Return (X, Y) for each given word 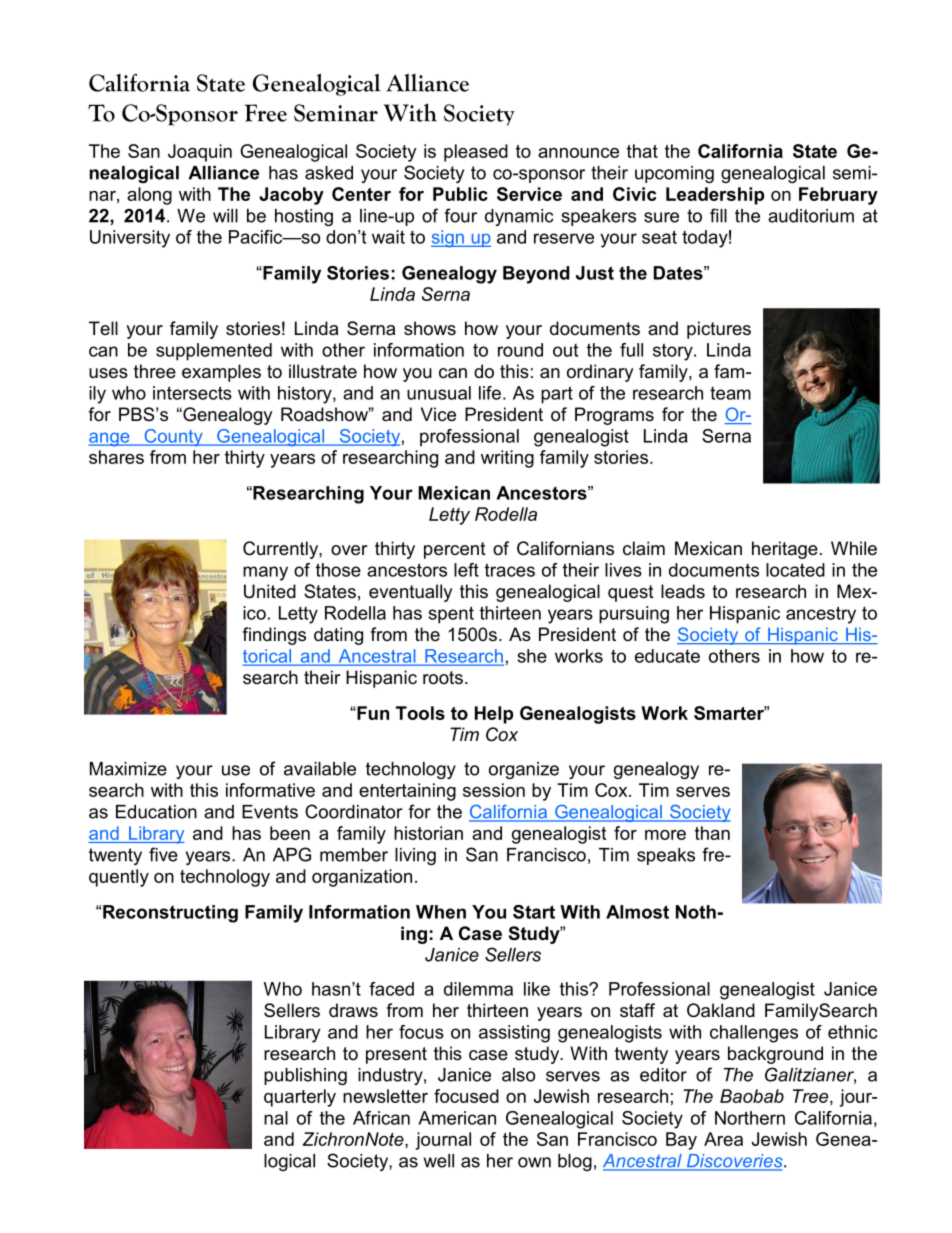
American (457, 1118)
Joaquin (200, 153)
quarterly (300, 1098)
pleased (476, 153)
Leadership (715, 196)
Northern (750, 1118)
